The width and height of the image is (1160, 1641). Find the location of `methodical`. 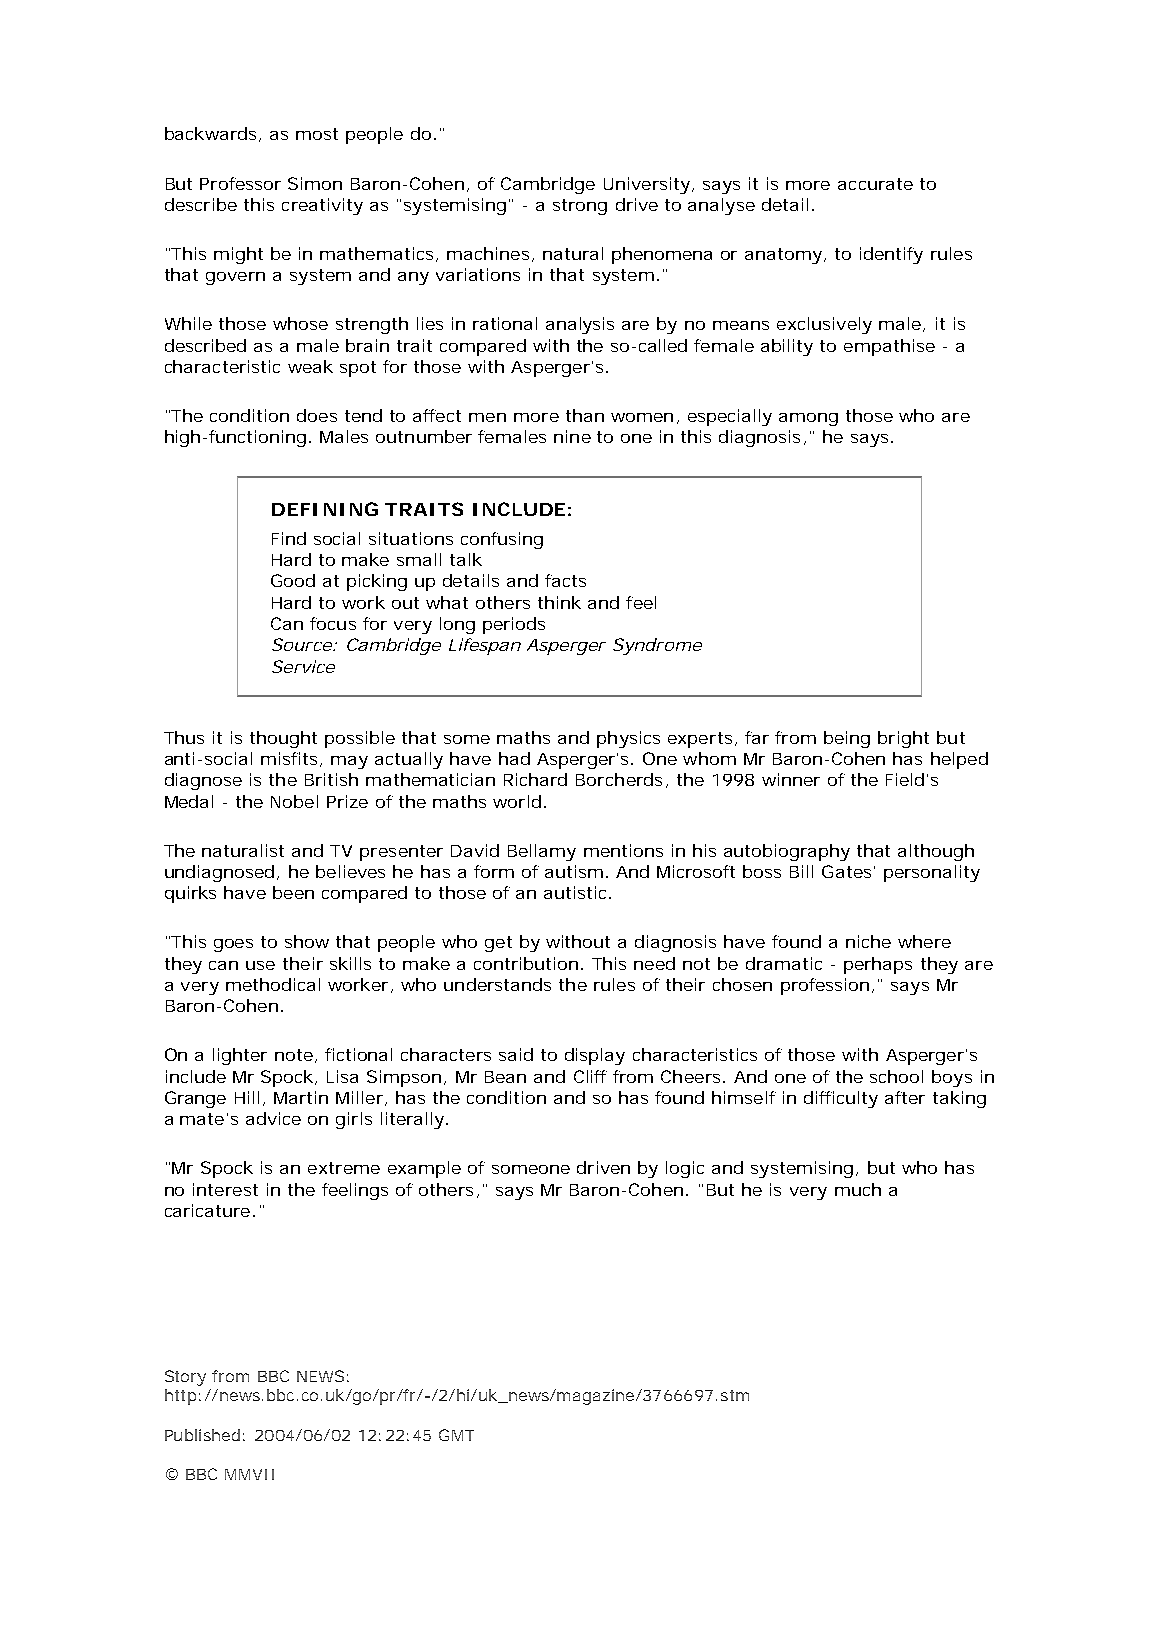

methodical is located at coordinates (273, 984).
